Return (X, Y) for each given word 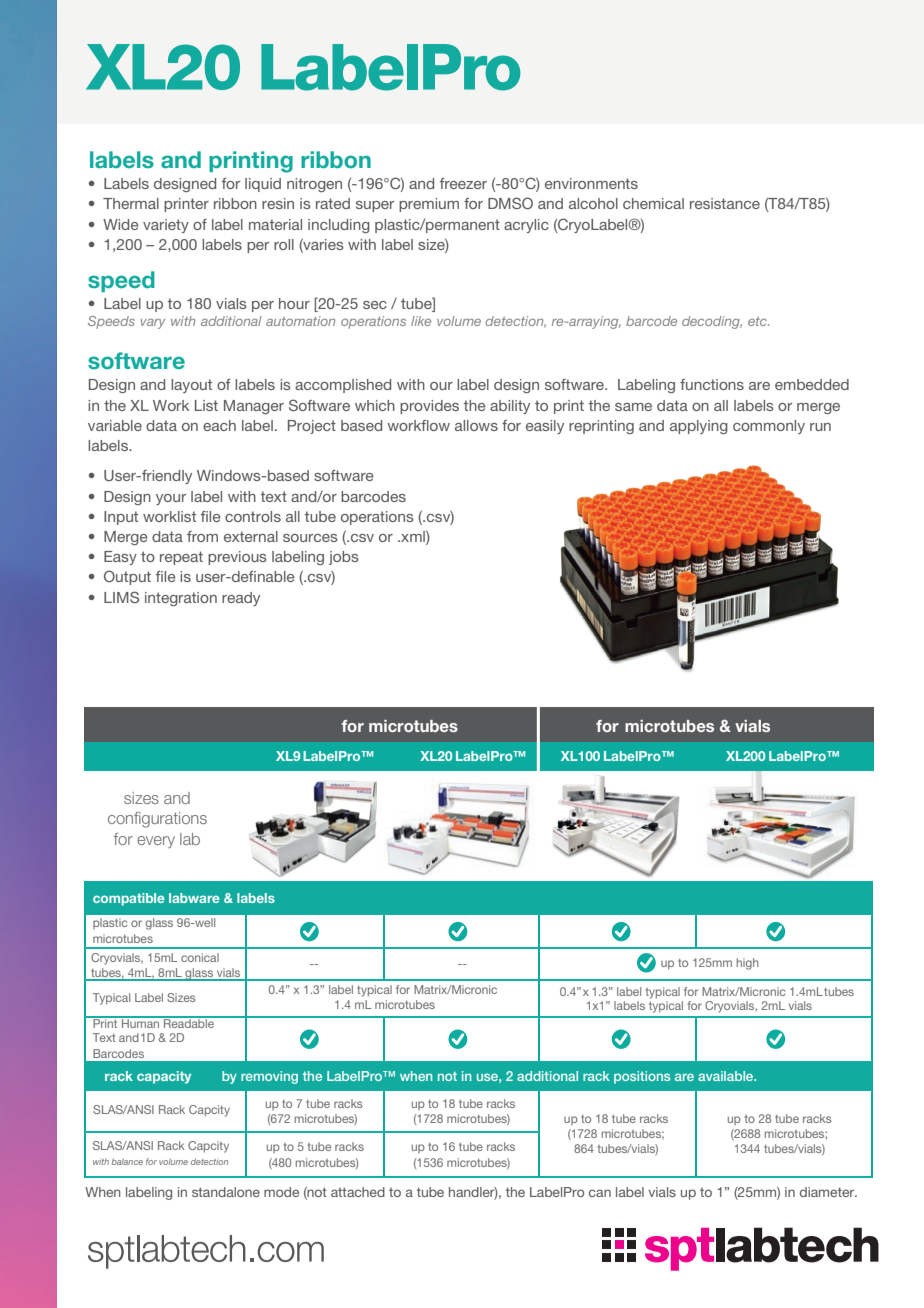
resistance (725, 203)
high (747, 964)
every (156, 842)
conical (200, 957)
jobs (344, 558)
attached (358, 1192)
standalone (226, 1192)
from (202, 536)
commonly (769, 427)
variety (166, 226)
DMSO (510, 203)
